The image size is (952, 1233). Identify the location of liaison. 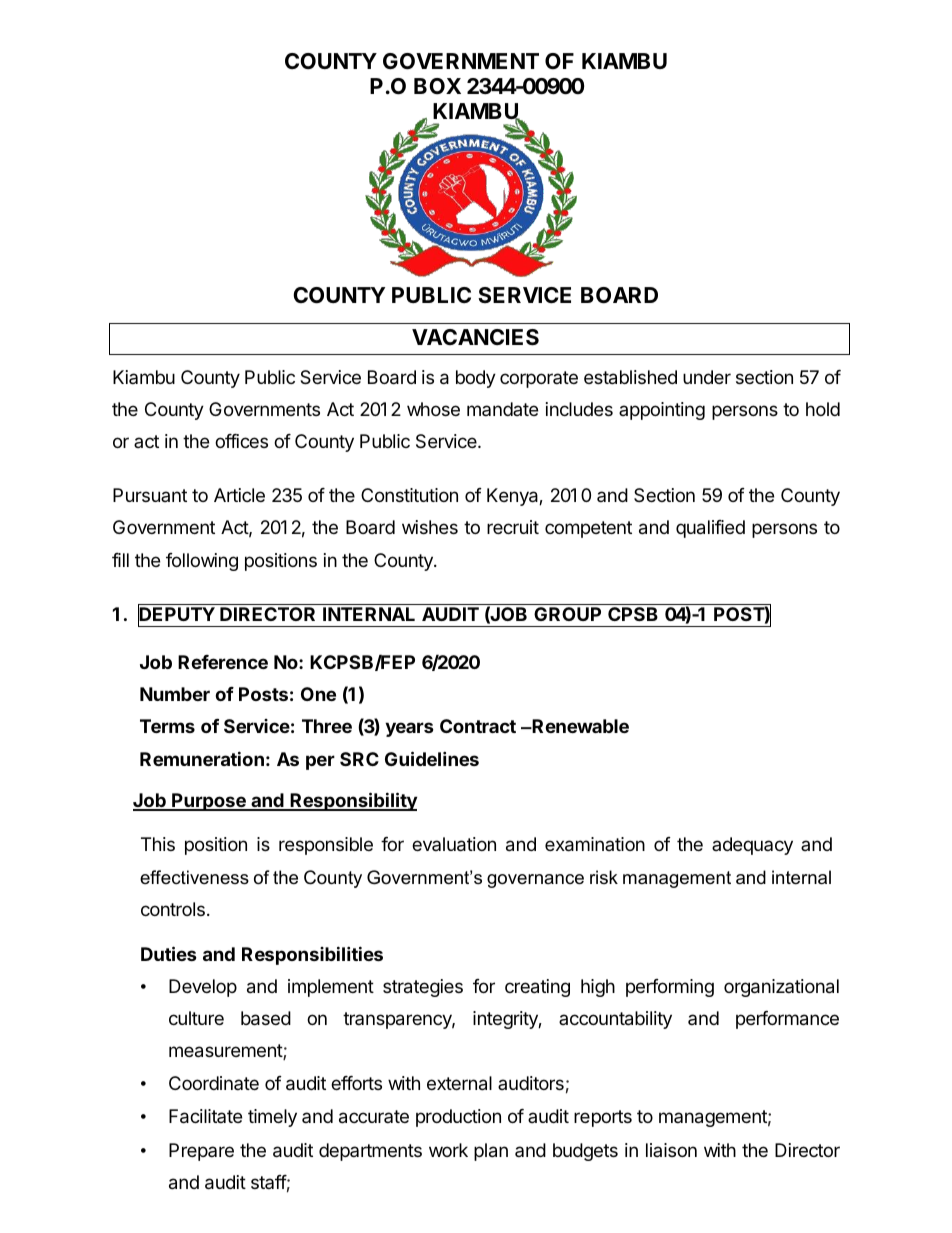
(671, 1150).
